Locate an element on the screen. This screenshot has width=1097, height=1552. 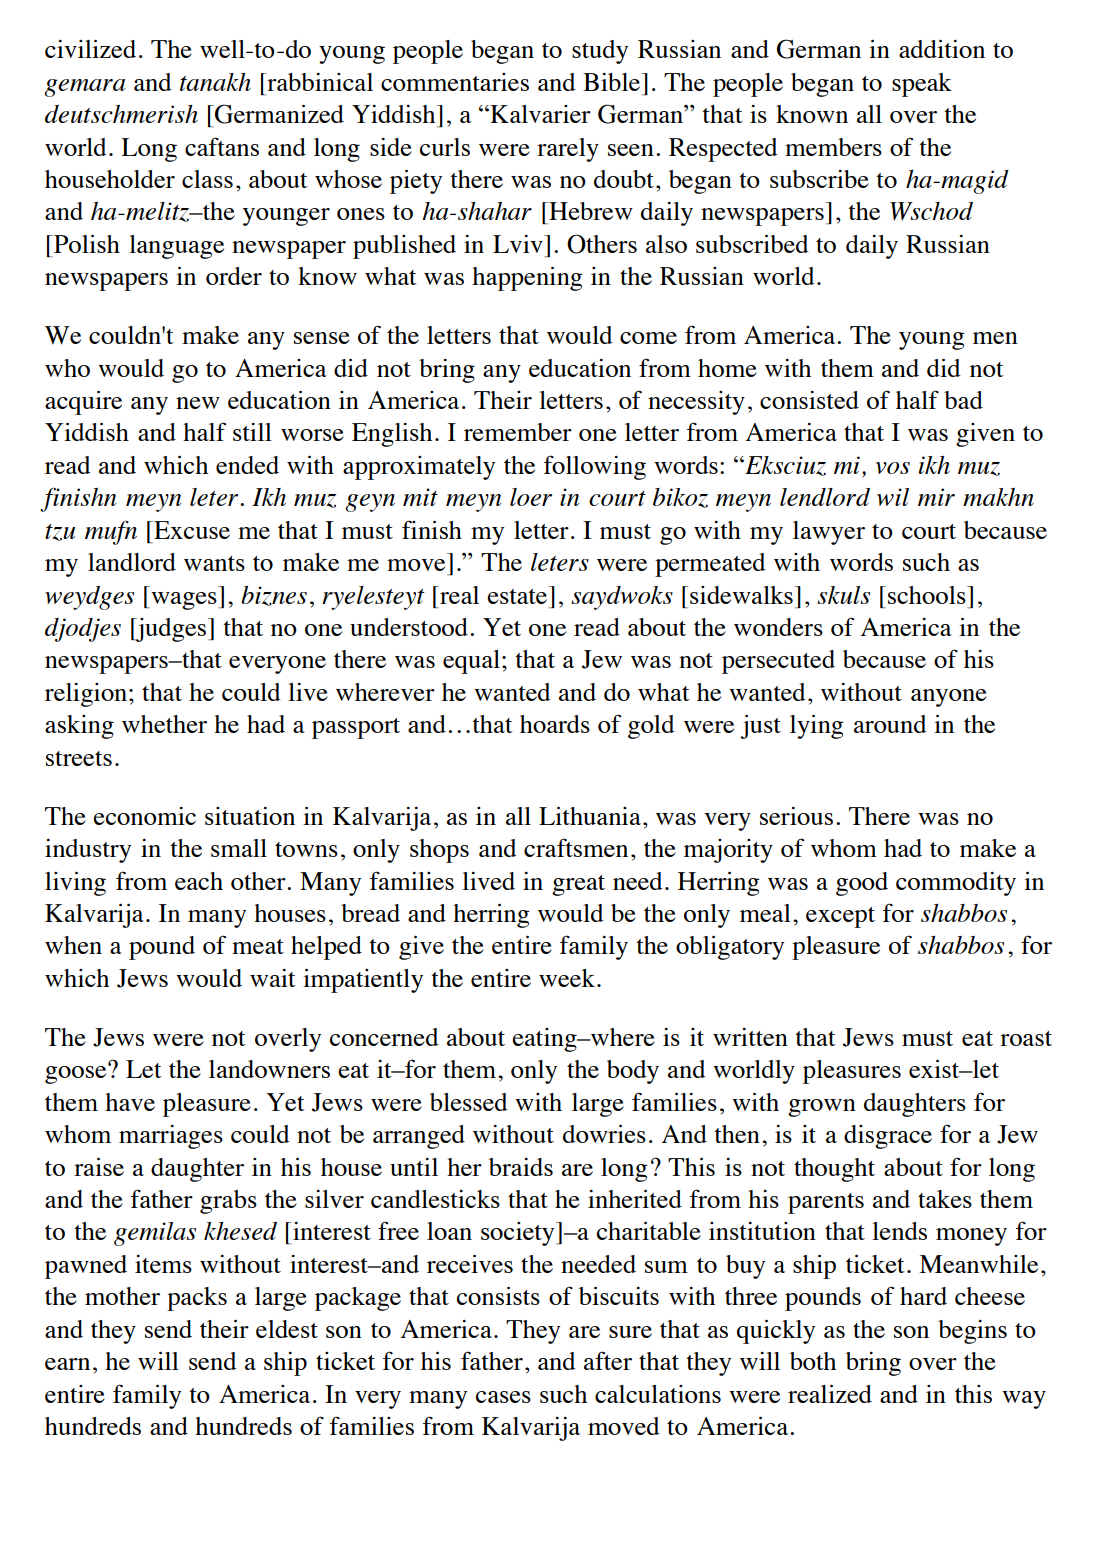
except is located at coordinates (840, 917).
